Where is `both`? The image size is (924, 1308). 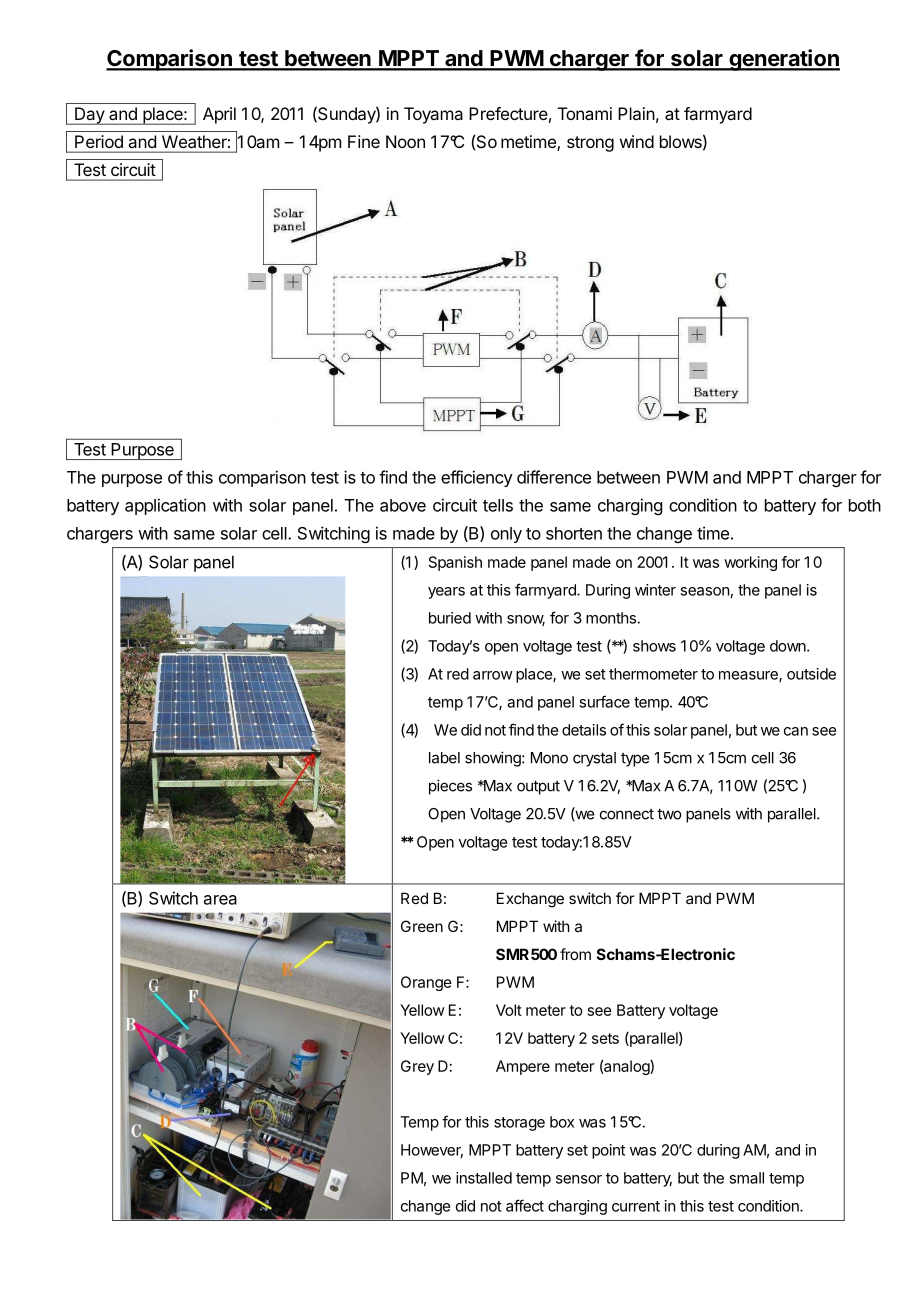
both is located at coordinates (865, 505).
